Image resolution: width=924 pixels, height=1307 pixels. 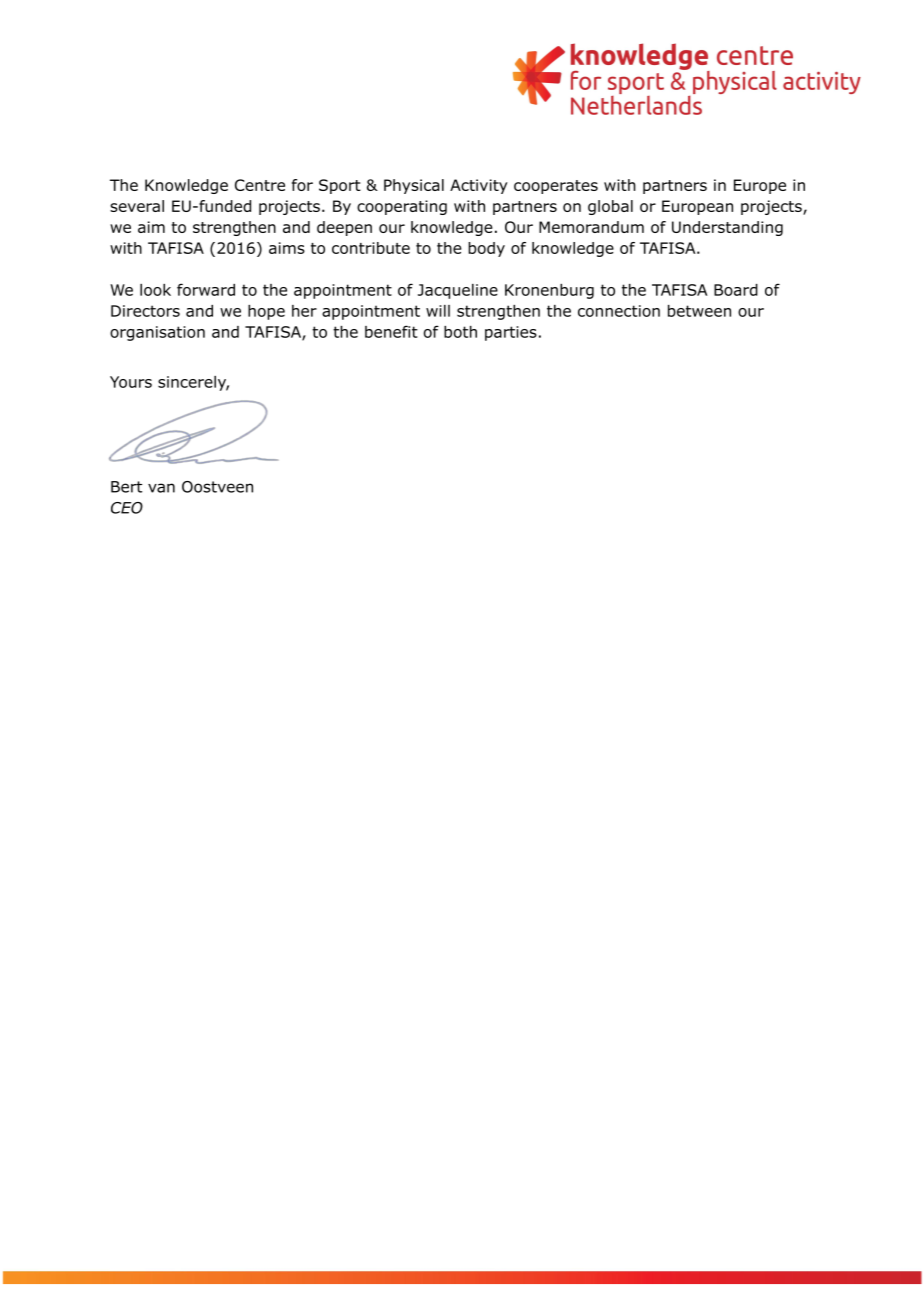 What do you see at coordinates (414, 186) in the screenshot?
I see `Physical` at bounding box center [414, 186].
